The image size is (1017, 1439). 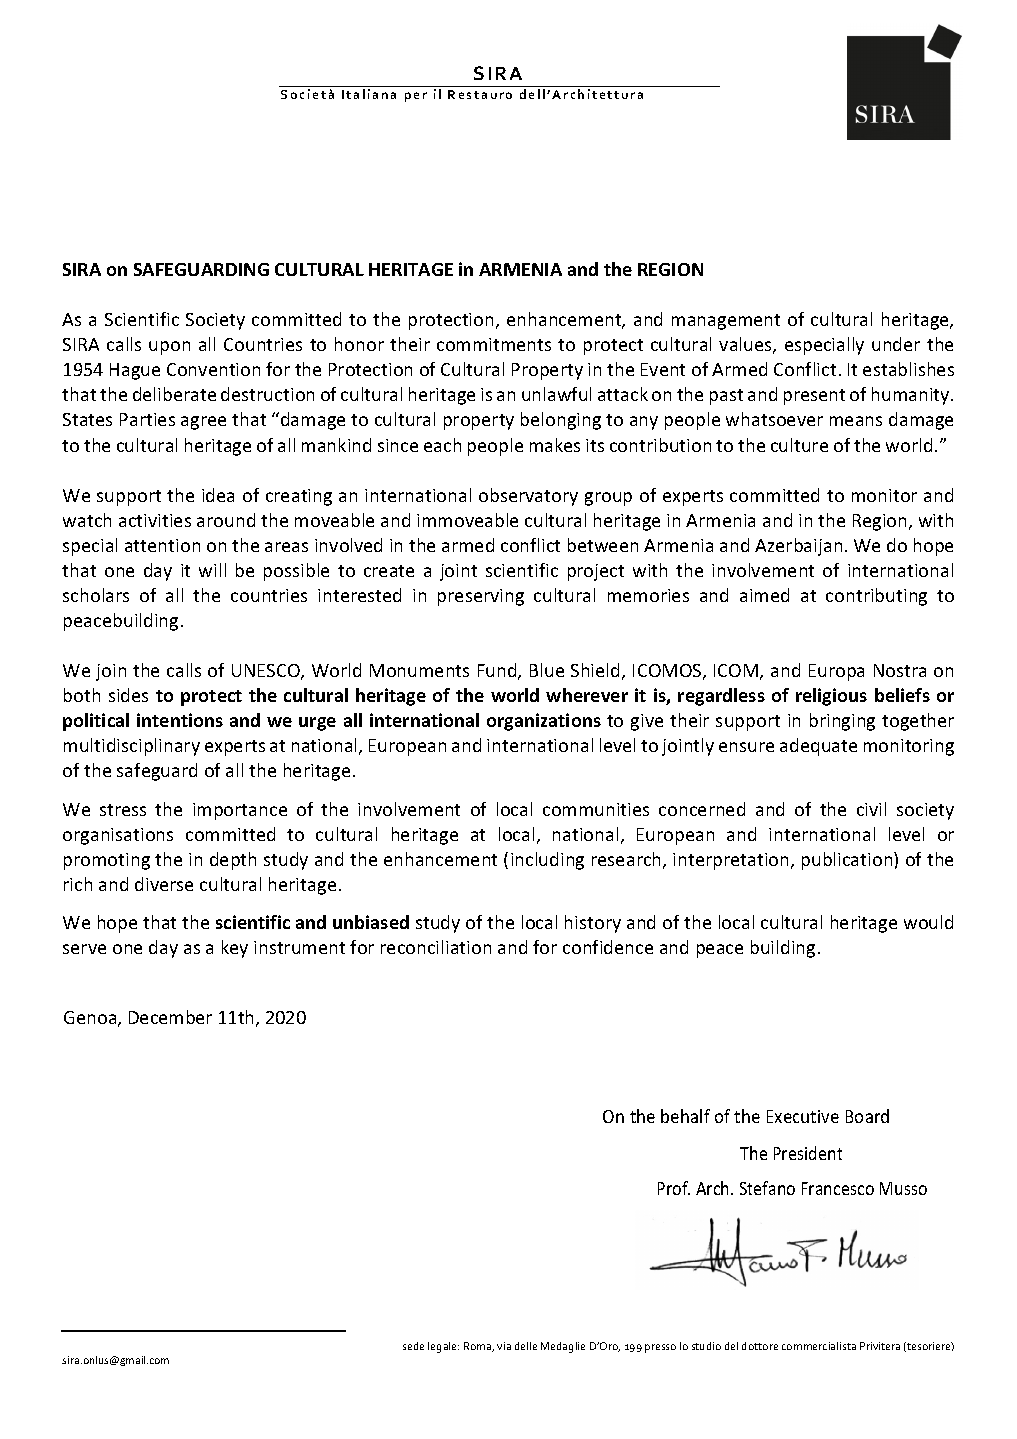 What do you see at coordinates (504, 1346) in the page?
I see `via` at bounding box center [504, 1346].
